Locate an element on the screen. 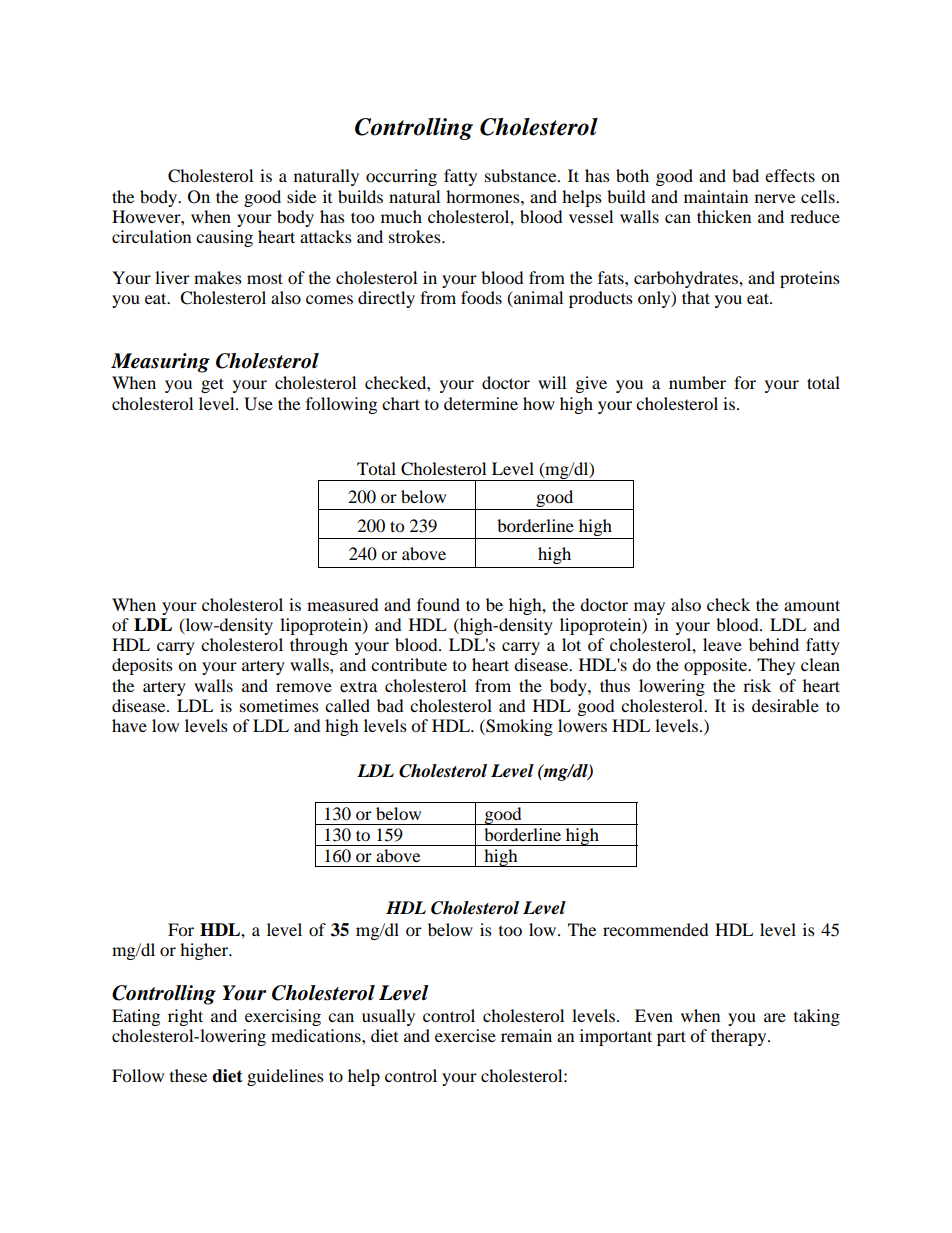 The image size is (952, 1233). exercise is located at coordinates (465, 1035).
